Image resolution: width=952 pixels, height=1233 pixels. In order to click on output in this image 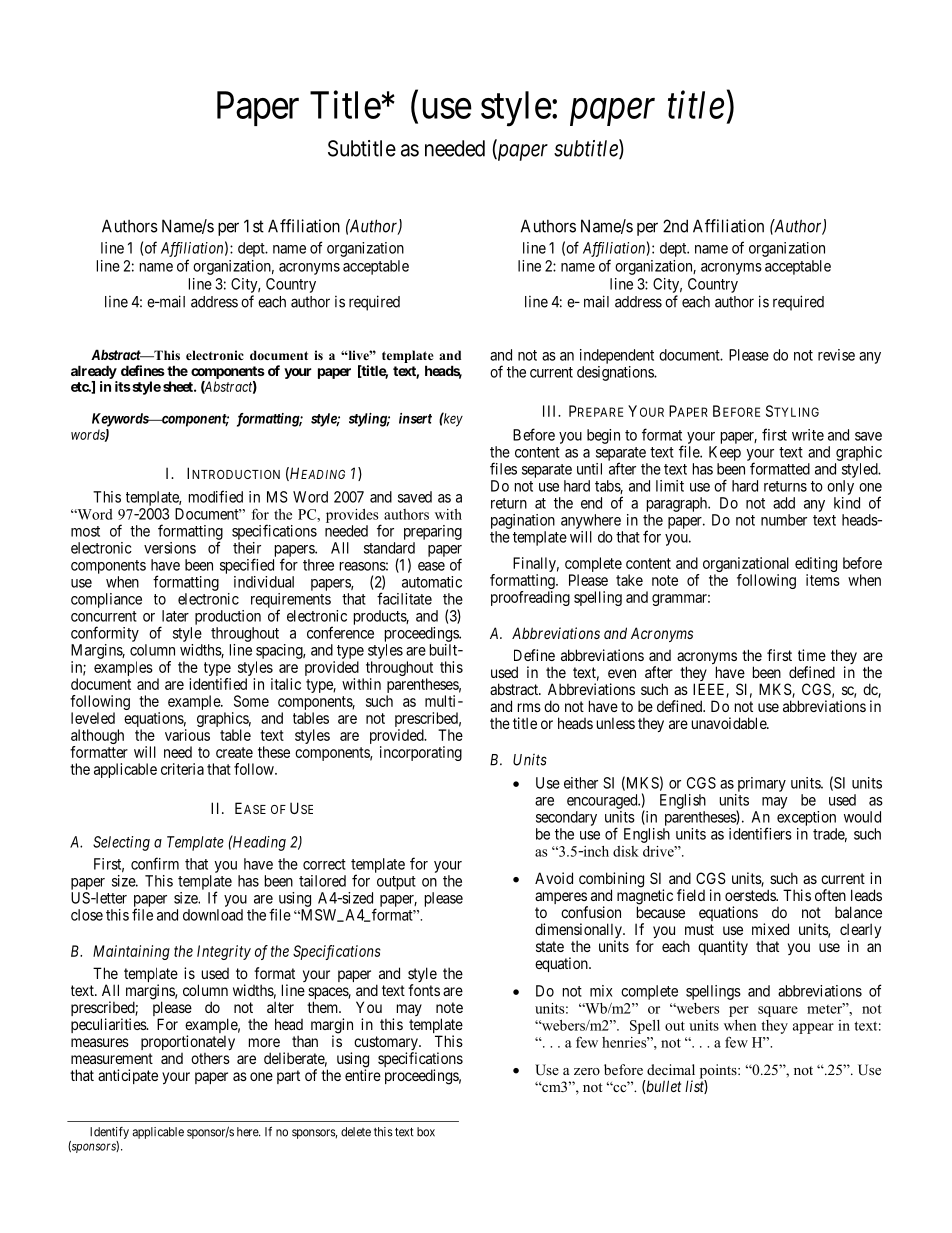, I will do `click(396, 883)`.
